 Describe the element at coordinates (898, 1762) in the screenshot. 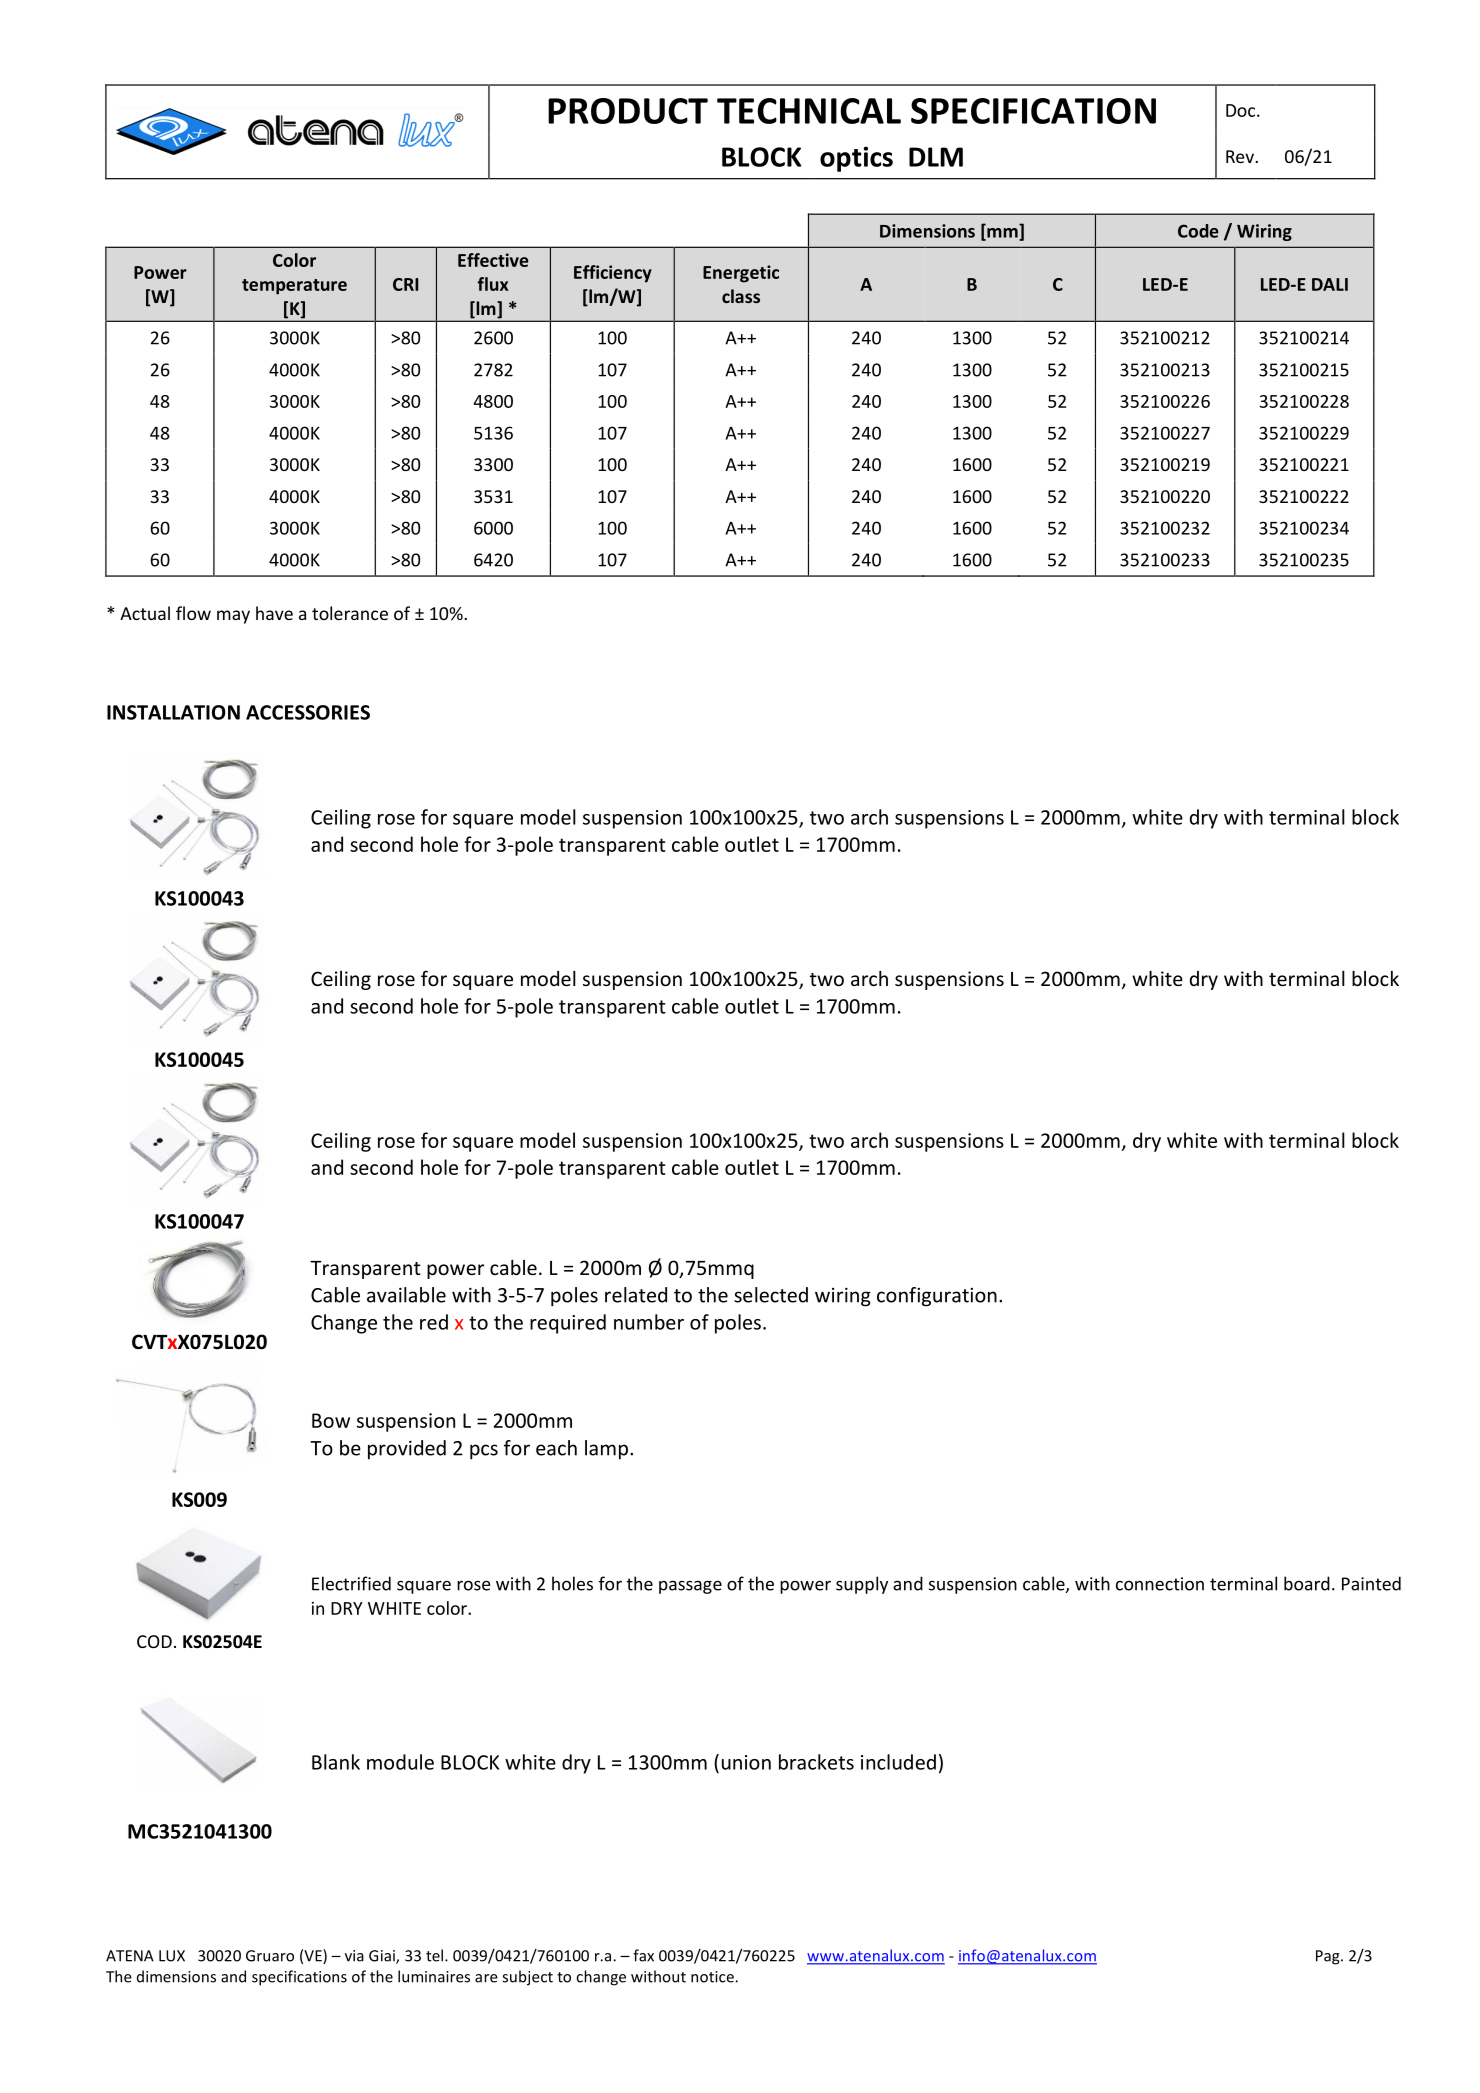

I see `included` at that location.
